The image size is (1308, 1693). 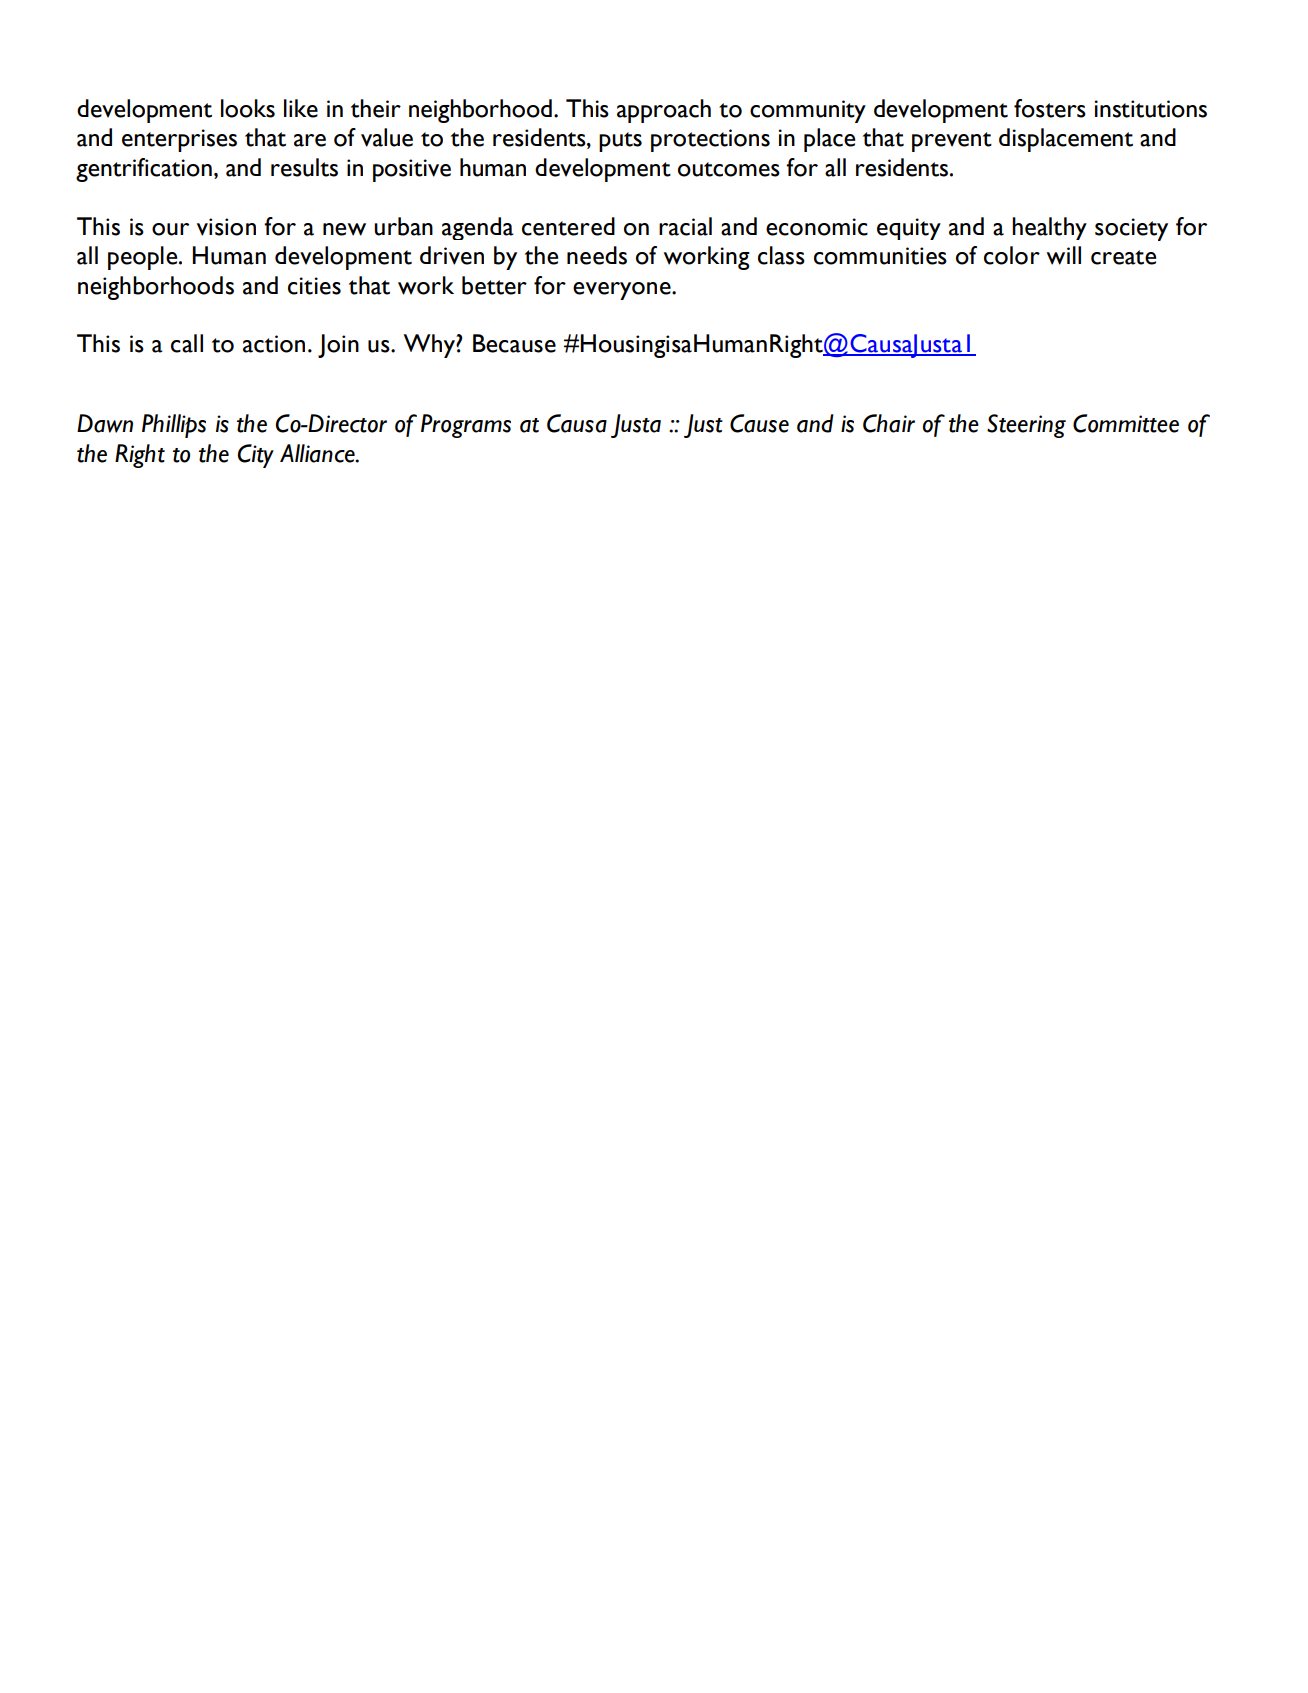 I want to click on fosters, so click(x=1050, y=108).
